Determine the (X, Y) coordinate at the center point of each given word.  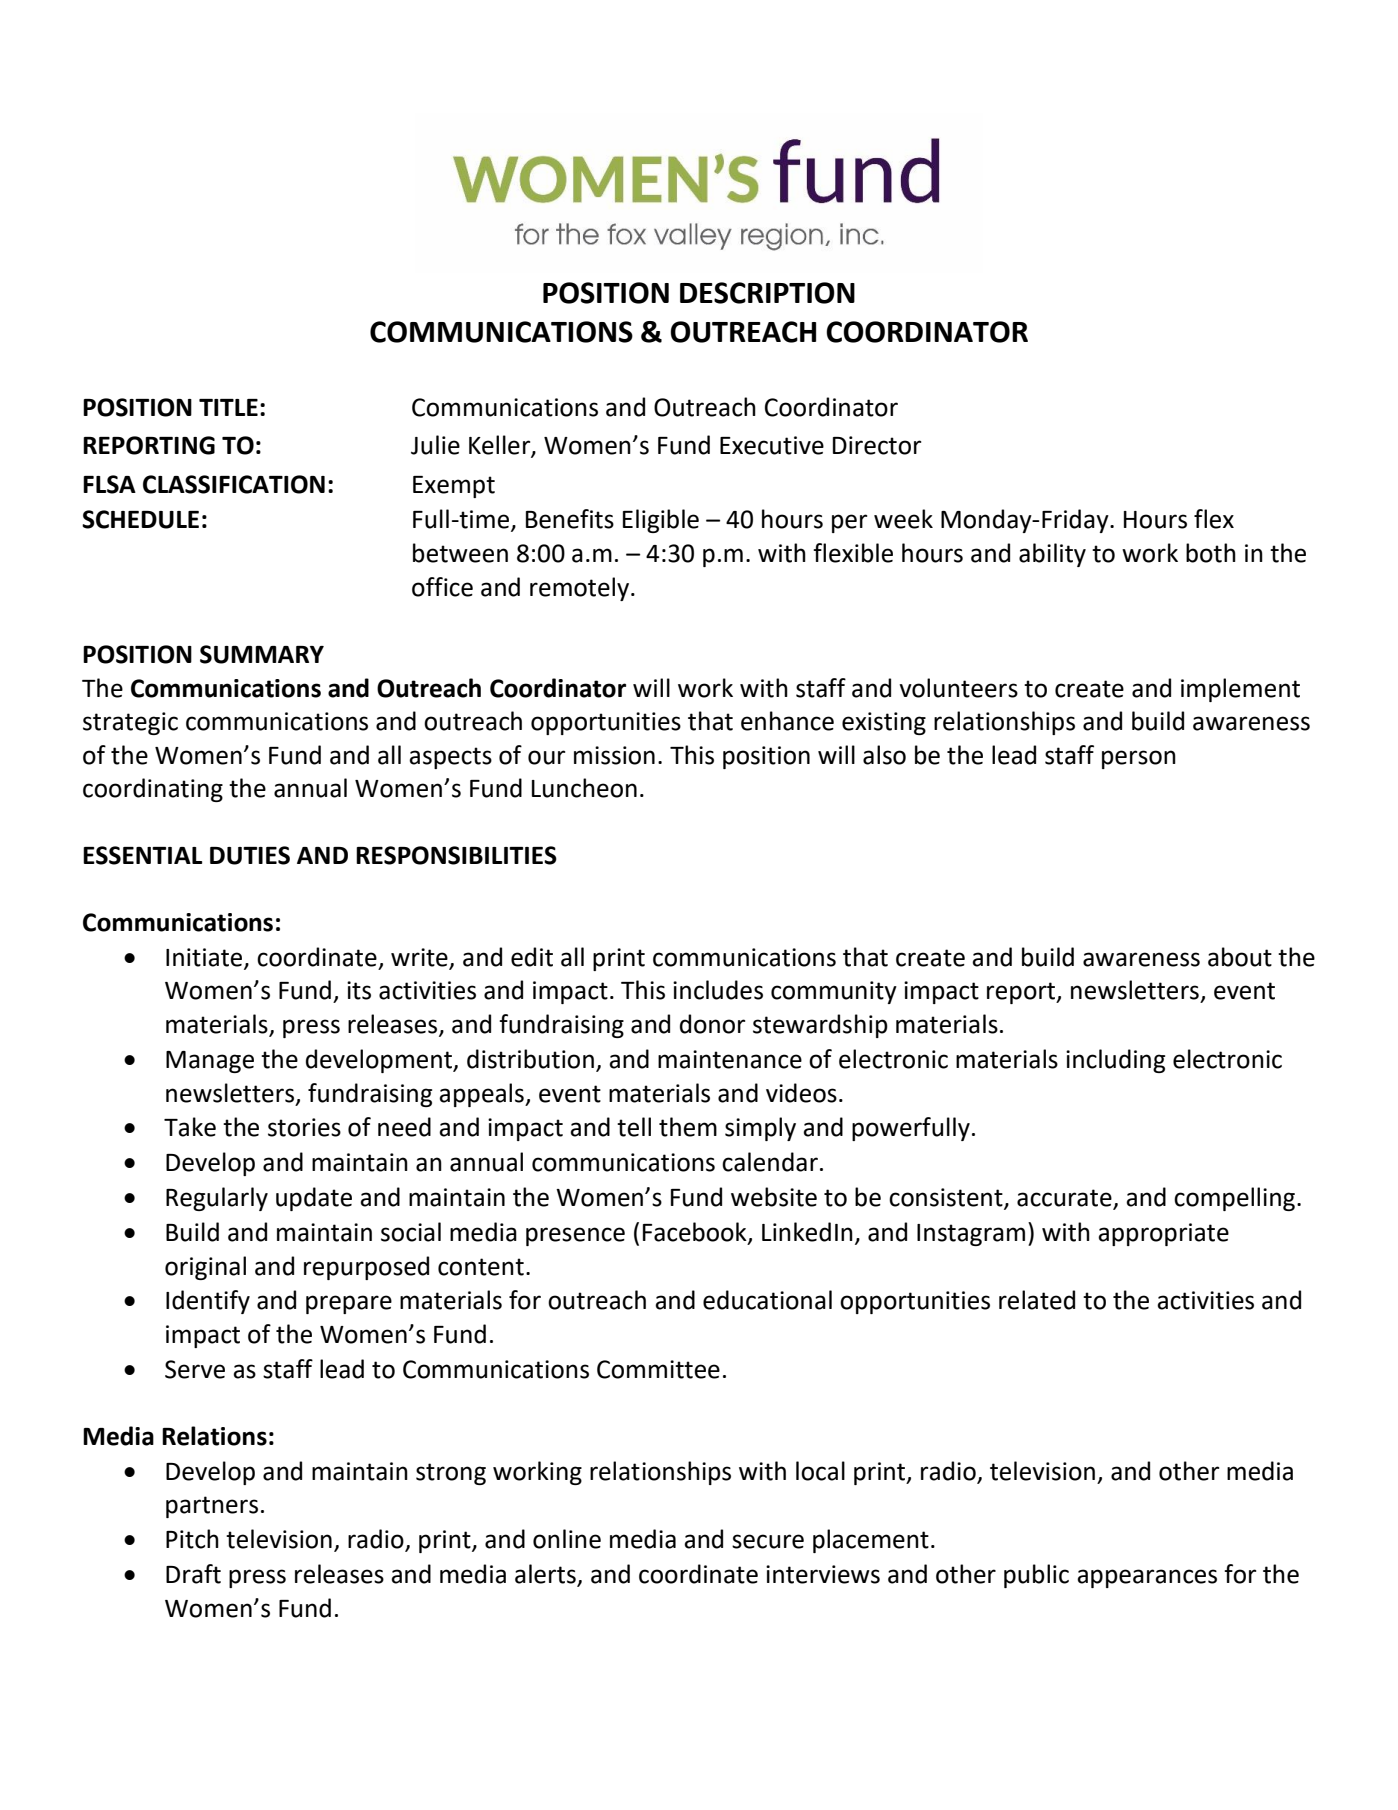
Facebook (696, 1233)
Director (877, 445)
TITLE (228, 407)
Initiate (205, 958)
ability (1052, 555)
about (1240, 957)
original (205, 1268)
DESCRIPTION (767, 293)
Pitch (192, 1539)
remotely (581, 589)
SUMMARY (262, 654)
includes (718, 990)
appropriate (1163, 1234)
